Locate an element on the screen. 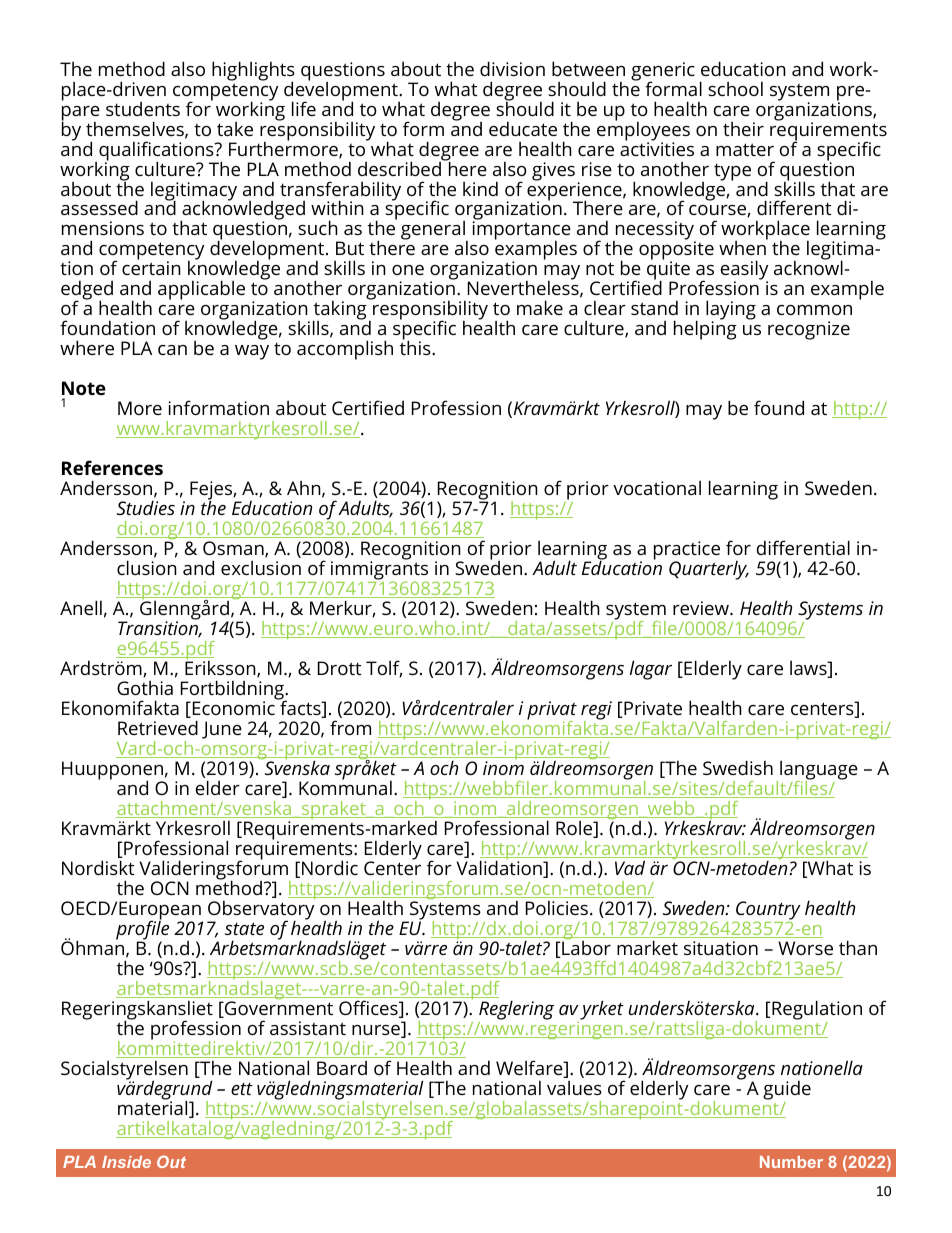 Image resolution: width=952 pixels, height=1233 pixels. review is located at coordinates (702, 608).
